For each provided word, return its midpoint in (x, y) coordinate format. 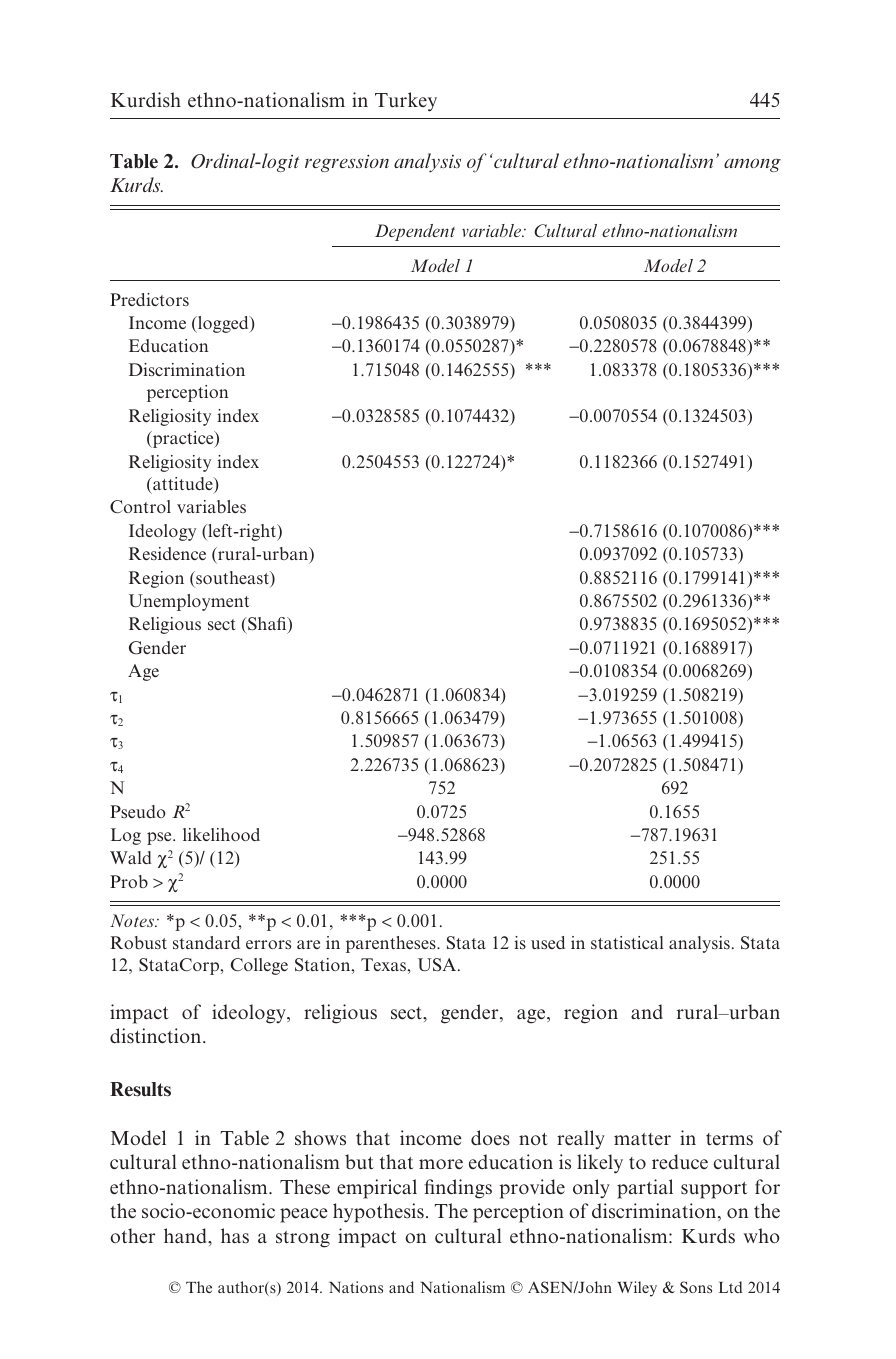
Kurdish (146, 100)
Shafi (267, 625)
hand (186, 1236)
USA (438, 965)
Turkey (406, 102)
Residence (167, 553)
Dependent (415, 232)
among (752, 165)
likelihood (221, 834)
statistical (627, 942)
